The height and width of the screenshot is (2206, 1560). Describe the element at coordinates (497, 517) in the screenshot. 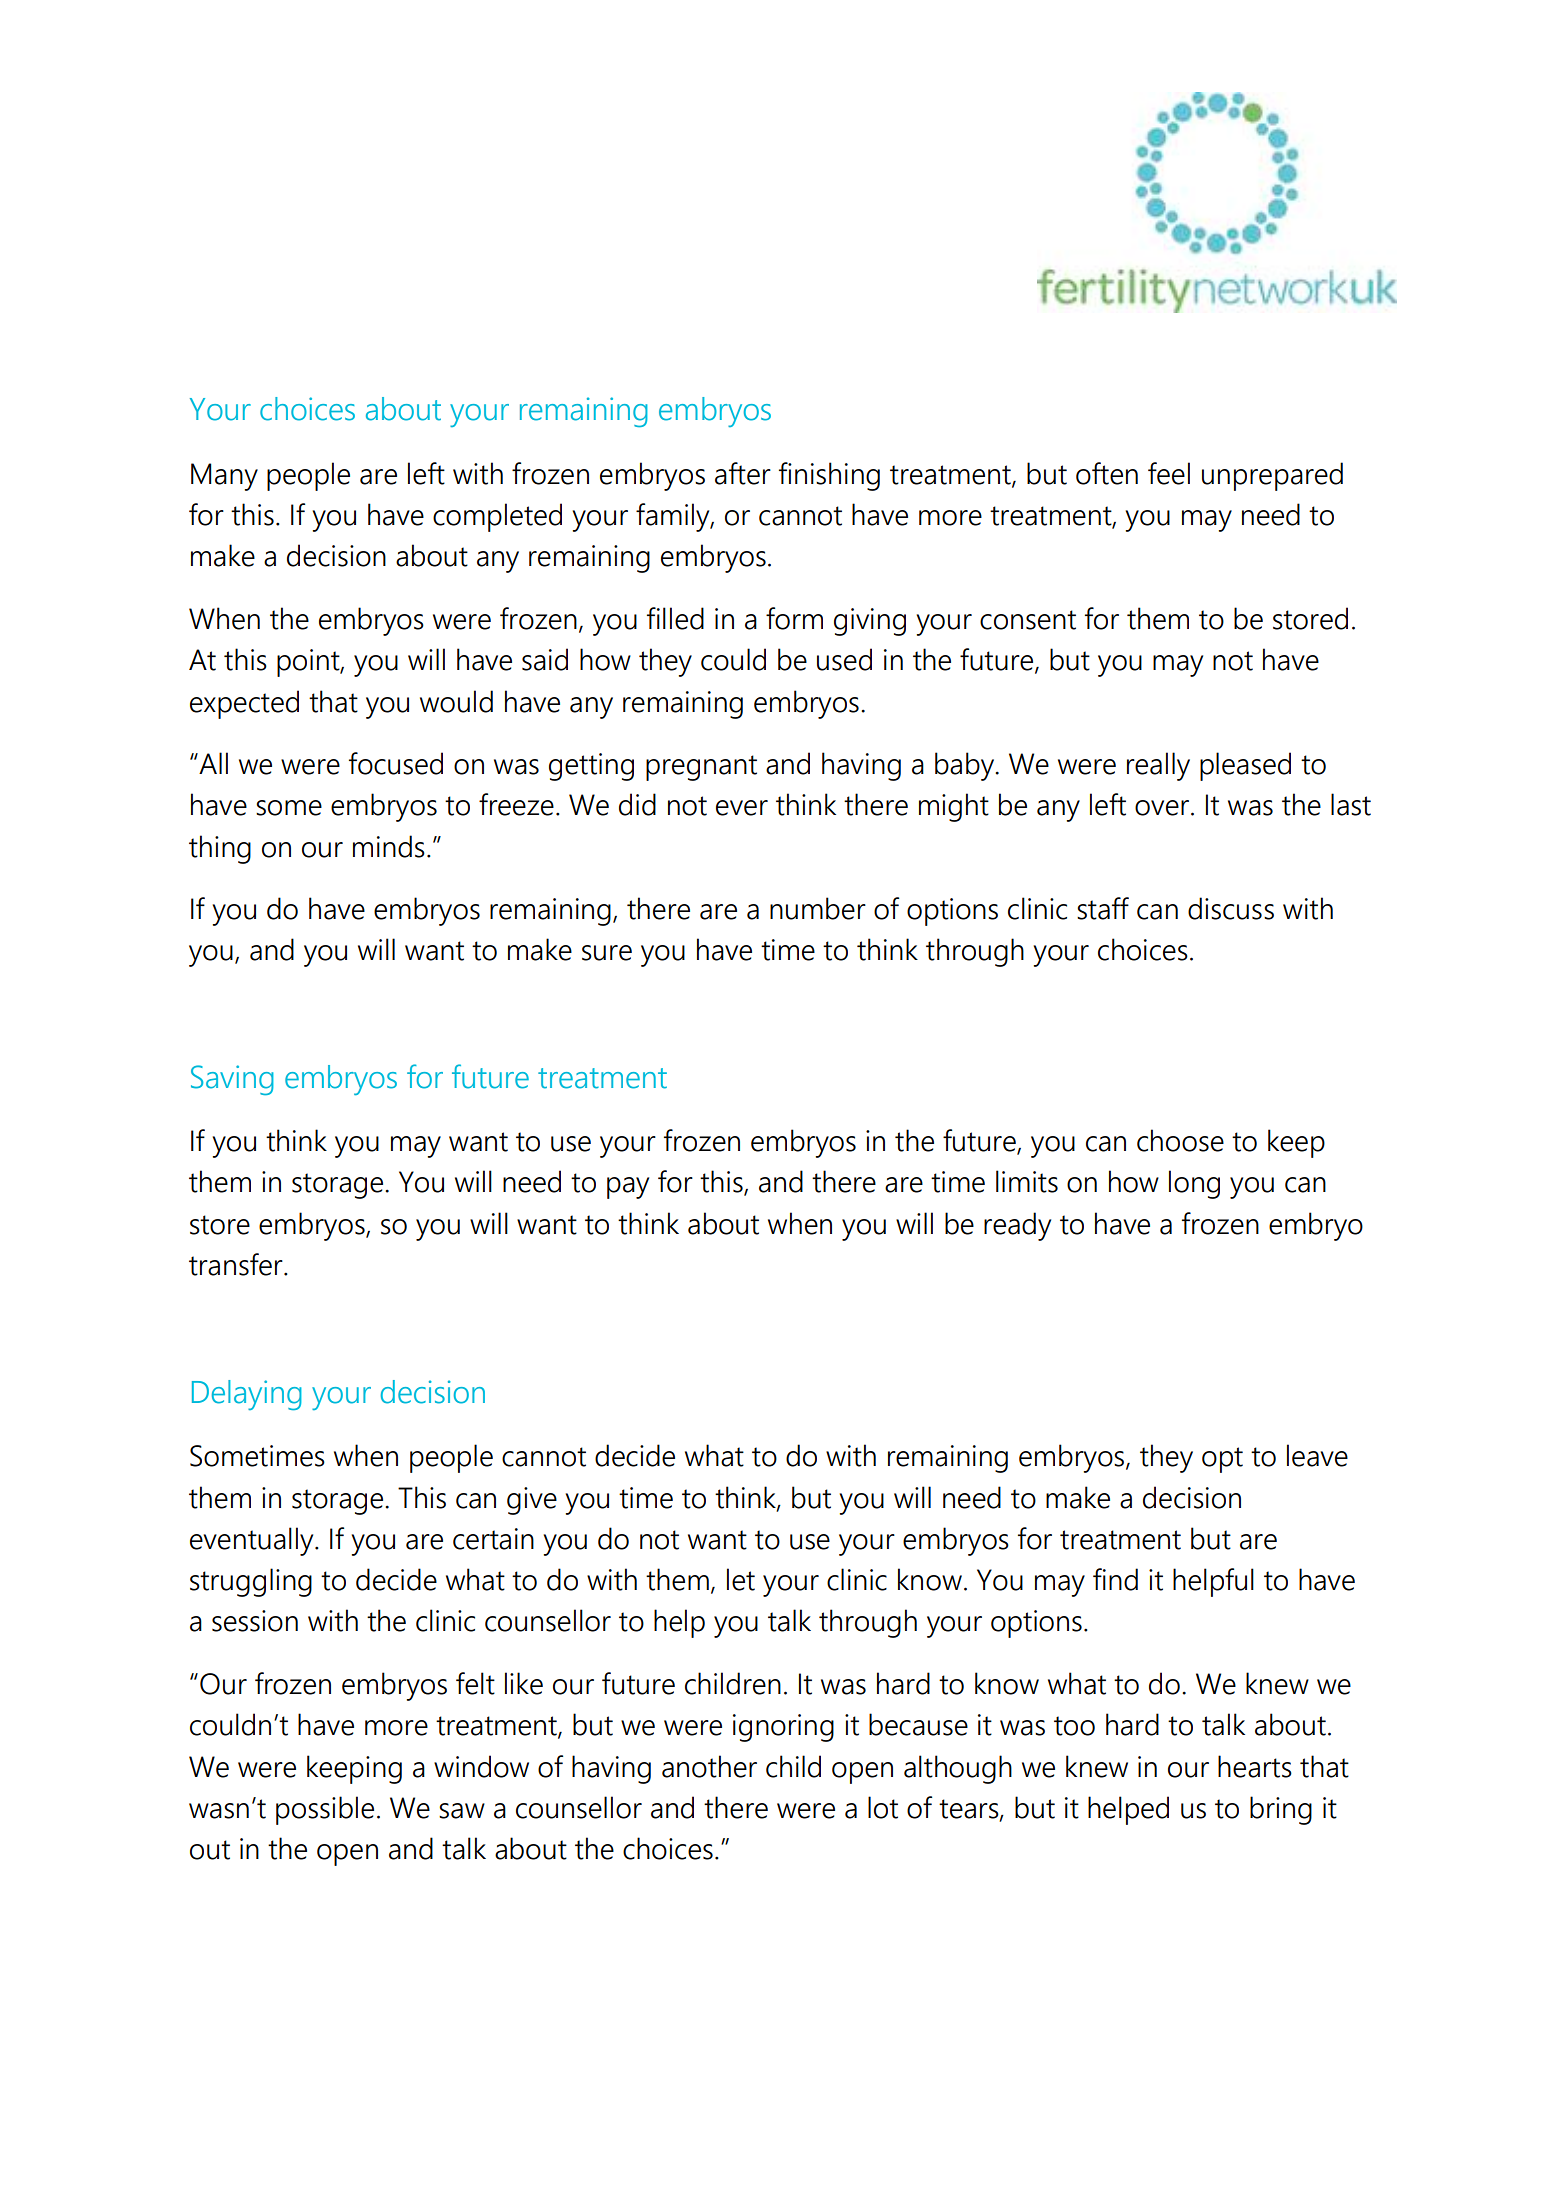

I see `completed` at that location.
